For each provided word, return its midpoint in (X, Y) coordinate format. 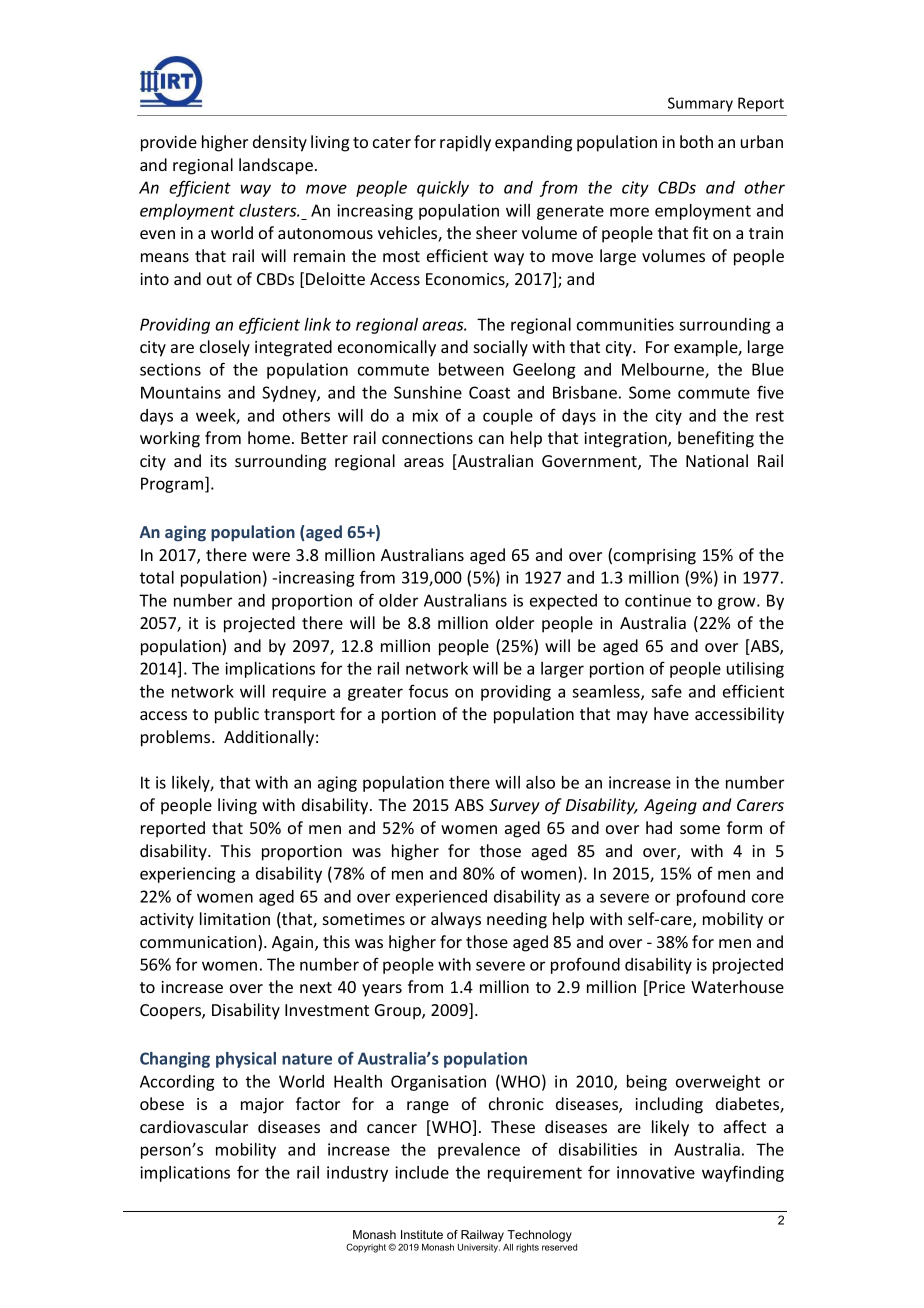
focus (428, 691)
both (696, 141)
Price (667, 987)
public (237, 715)
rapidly (465, 143)
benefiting (716, 439)
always (456, 920)
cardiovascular (194, 1126)
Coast (489, 392)
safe (666, 691)
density (280, 143)
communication (199, 943)
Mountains (181, 392)
